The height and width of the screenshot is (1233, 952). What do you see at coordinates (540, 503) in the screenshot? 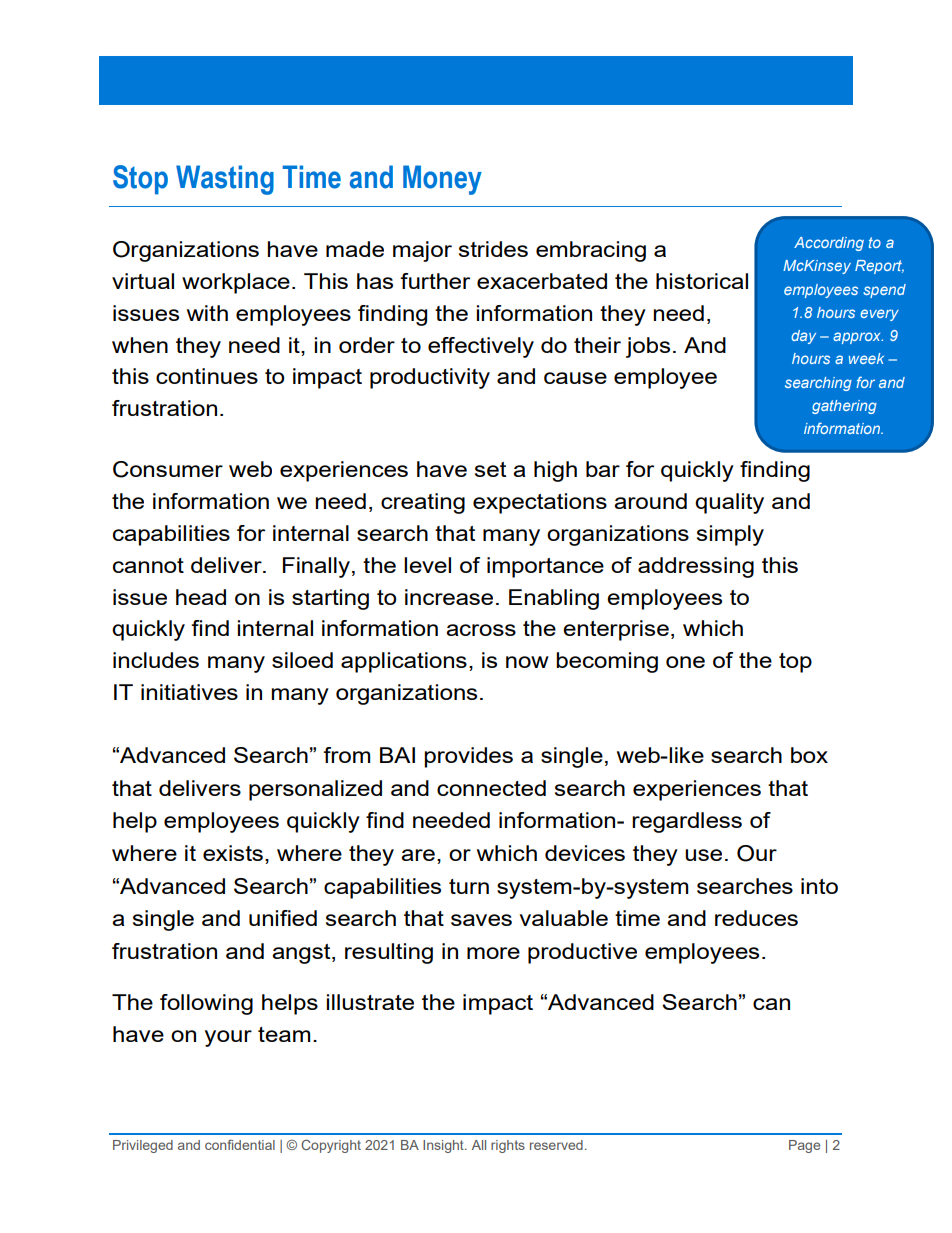
I see `expectations` at bounding box center [540, 503].
